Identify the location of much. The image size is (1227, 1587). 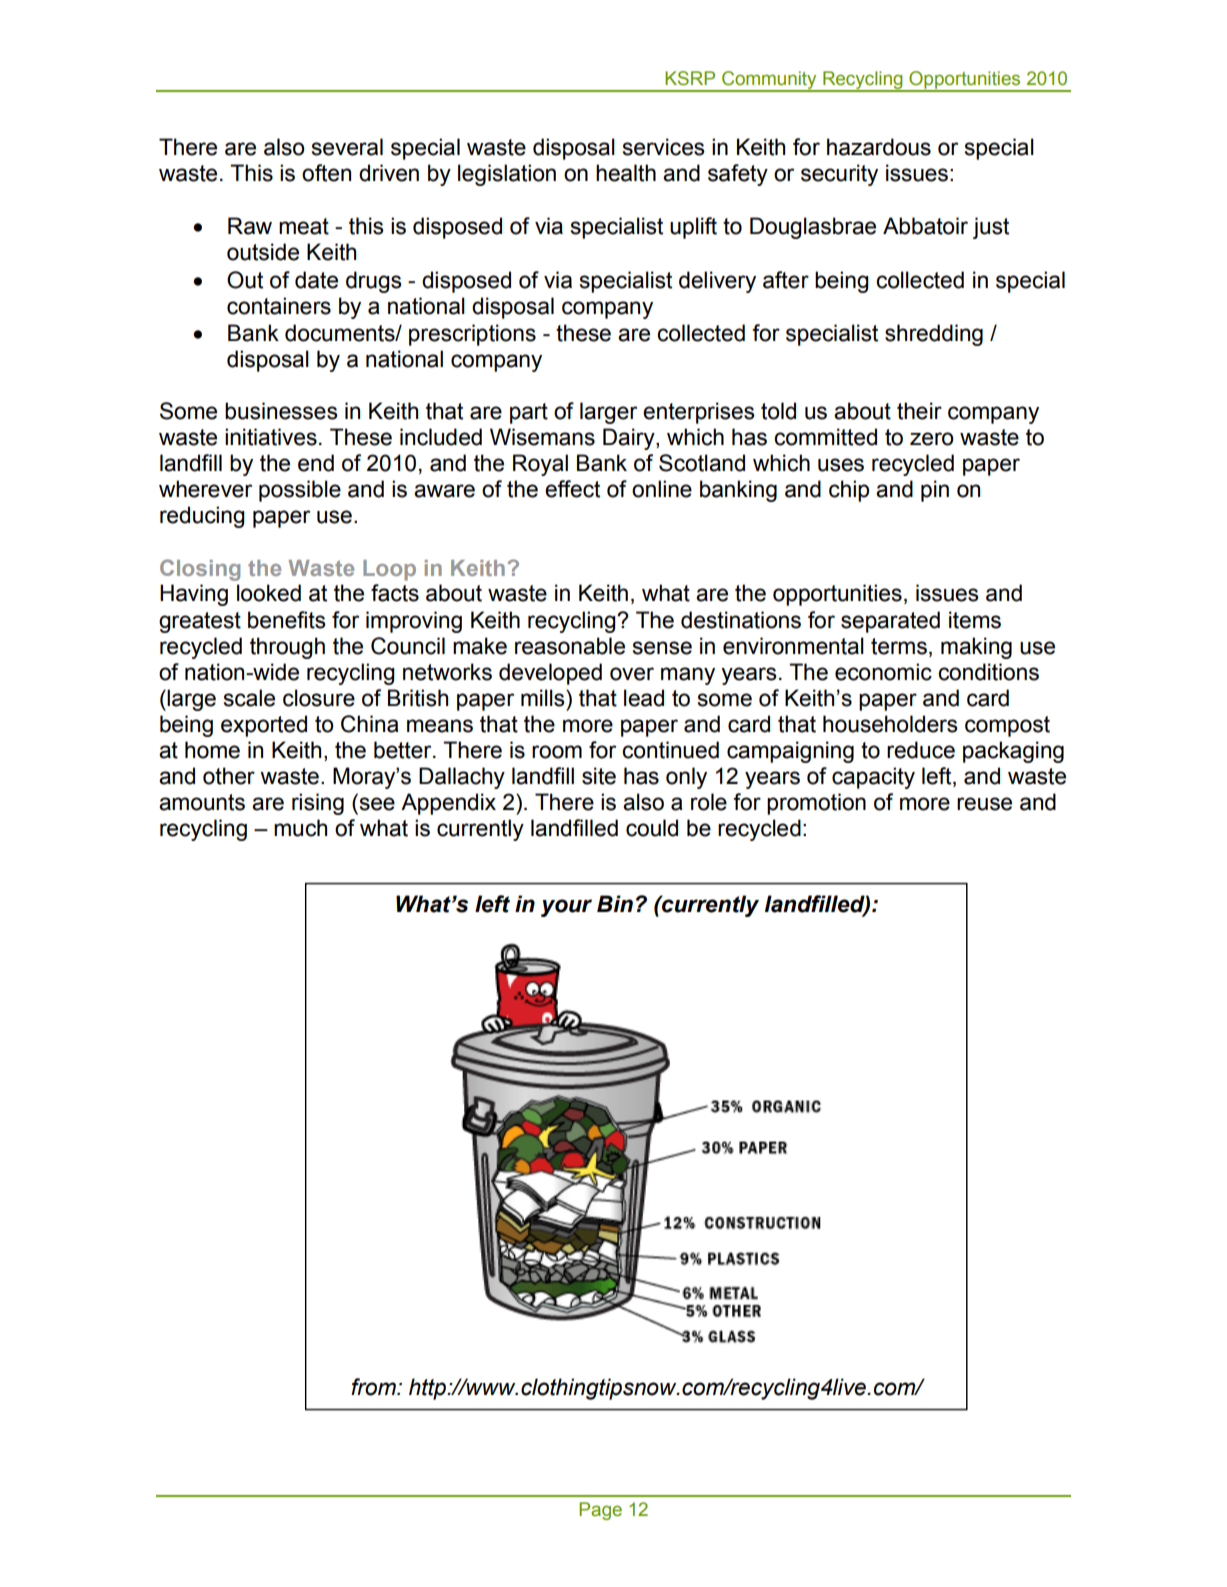
(300, 828).
